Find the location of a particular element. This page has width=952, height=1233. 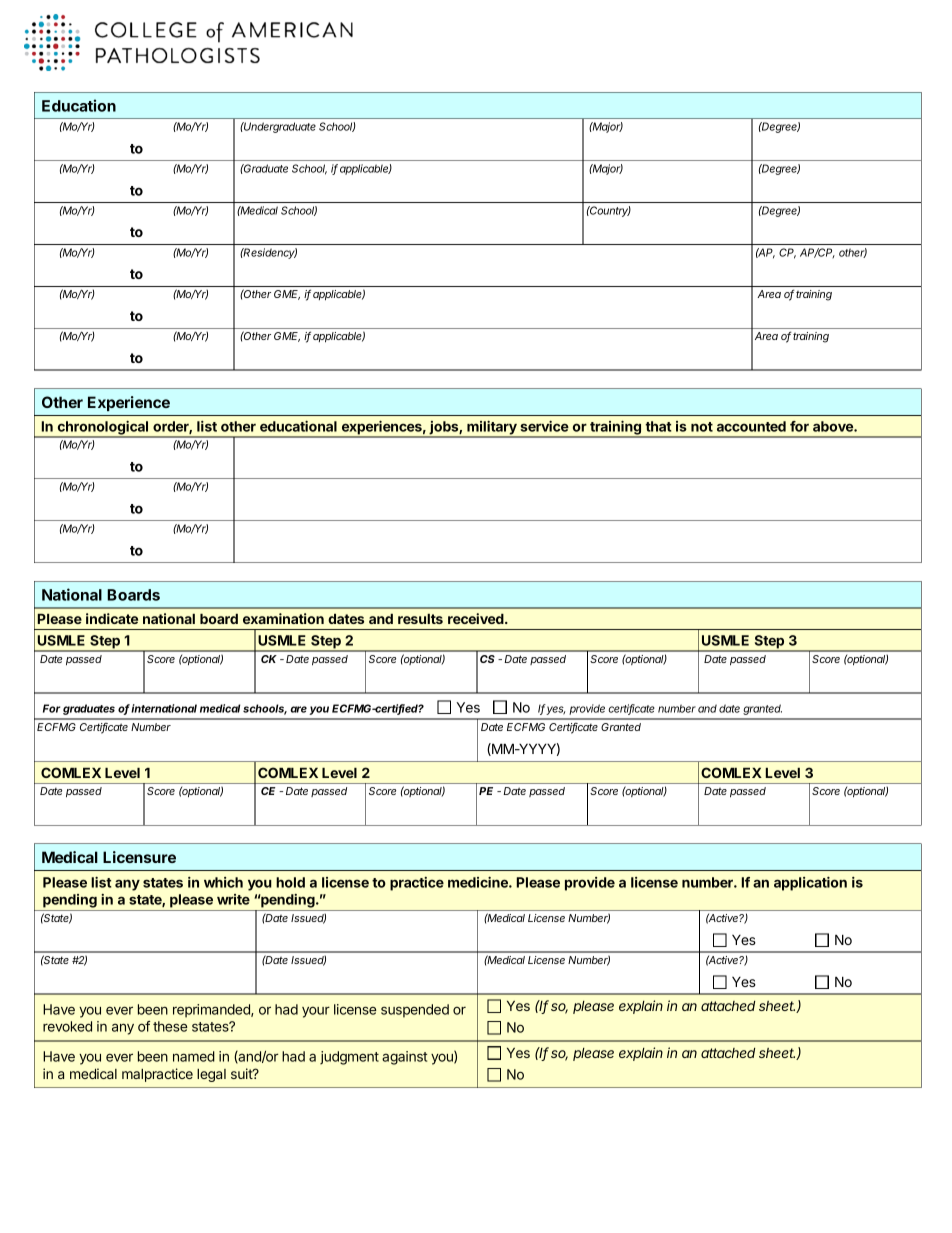

military is located at coordinates (492, 429).
